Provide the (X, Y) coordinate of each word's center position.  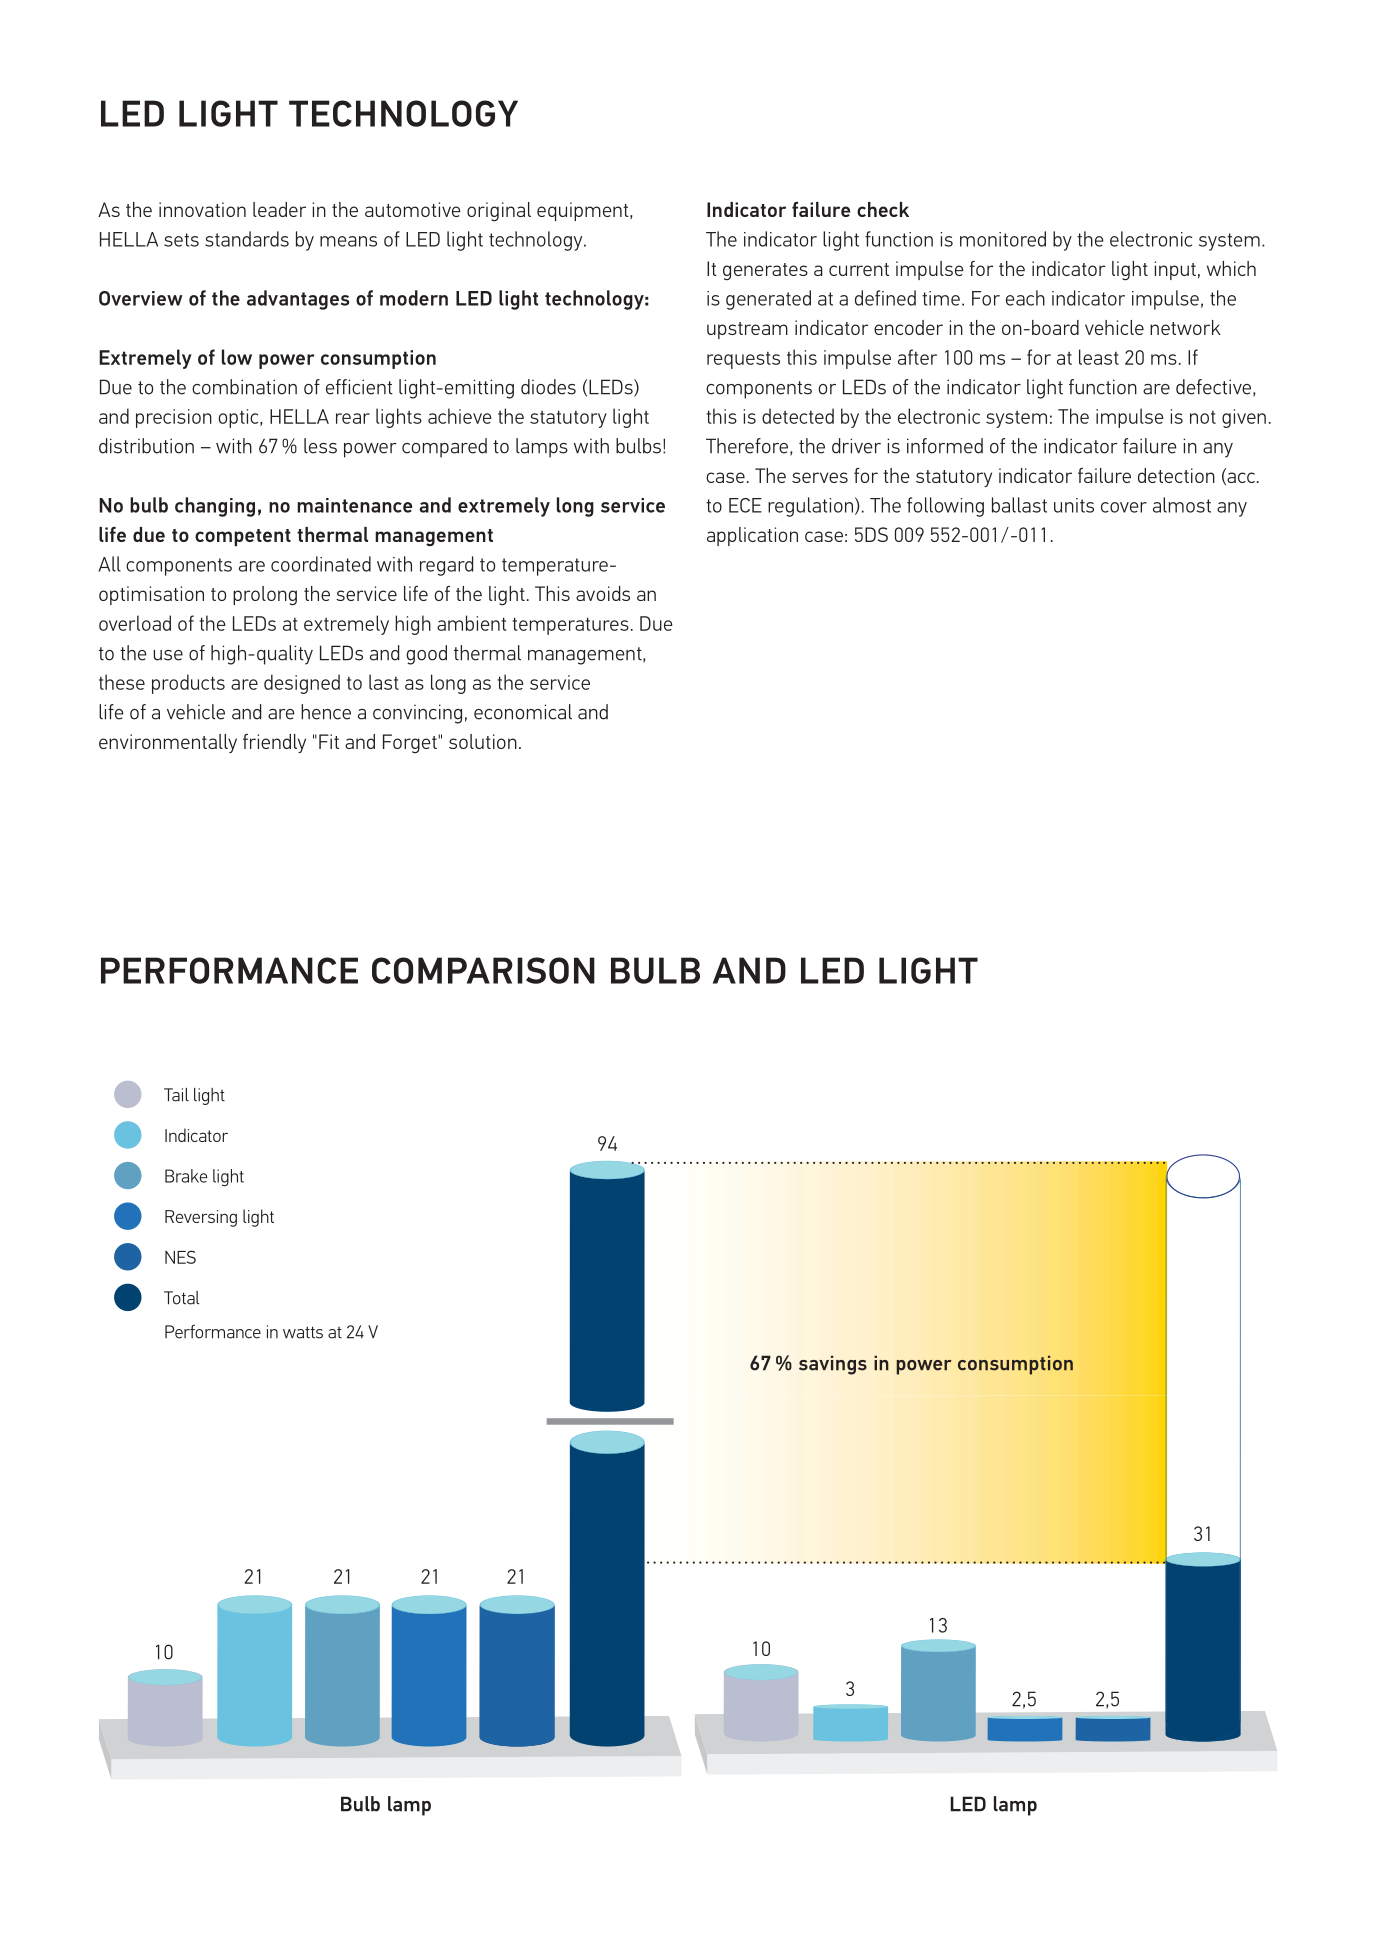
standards (247, 239)
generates (765, 272)
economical (523, 712)
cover (1124, 507)
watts (303, 1332)
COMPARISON (483, 970)
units (1074, 505)
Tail (176, 1095)
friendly (274, 743)
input (1175, 270)
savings (833, 1365)
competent (243, 537)
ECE (745, 505)
